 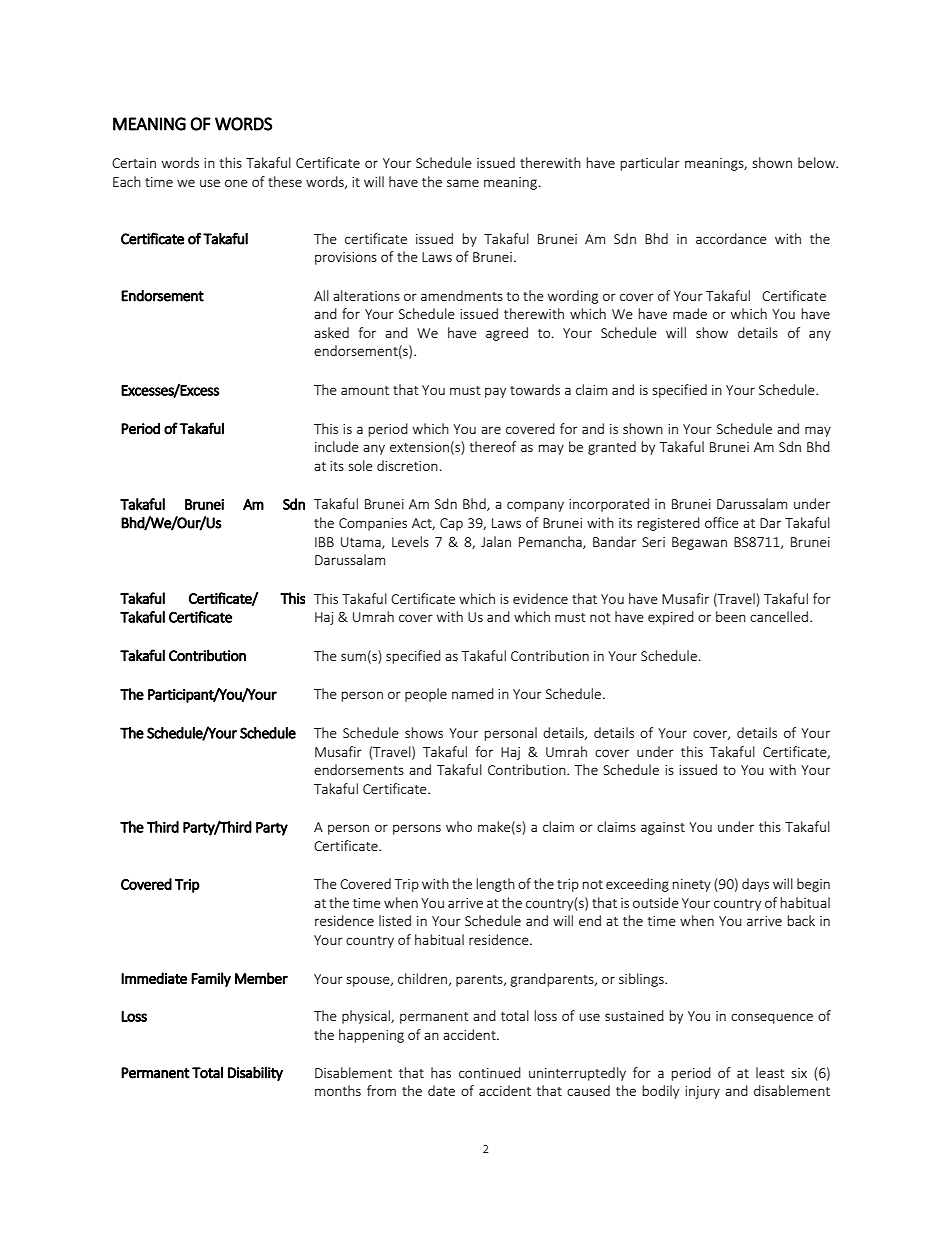 What do you see at coordinates (463, 183) in the document?
I see `same` at bounding box center [463, 183].
